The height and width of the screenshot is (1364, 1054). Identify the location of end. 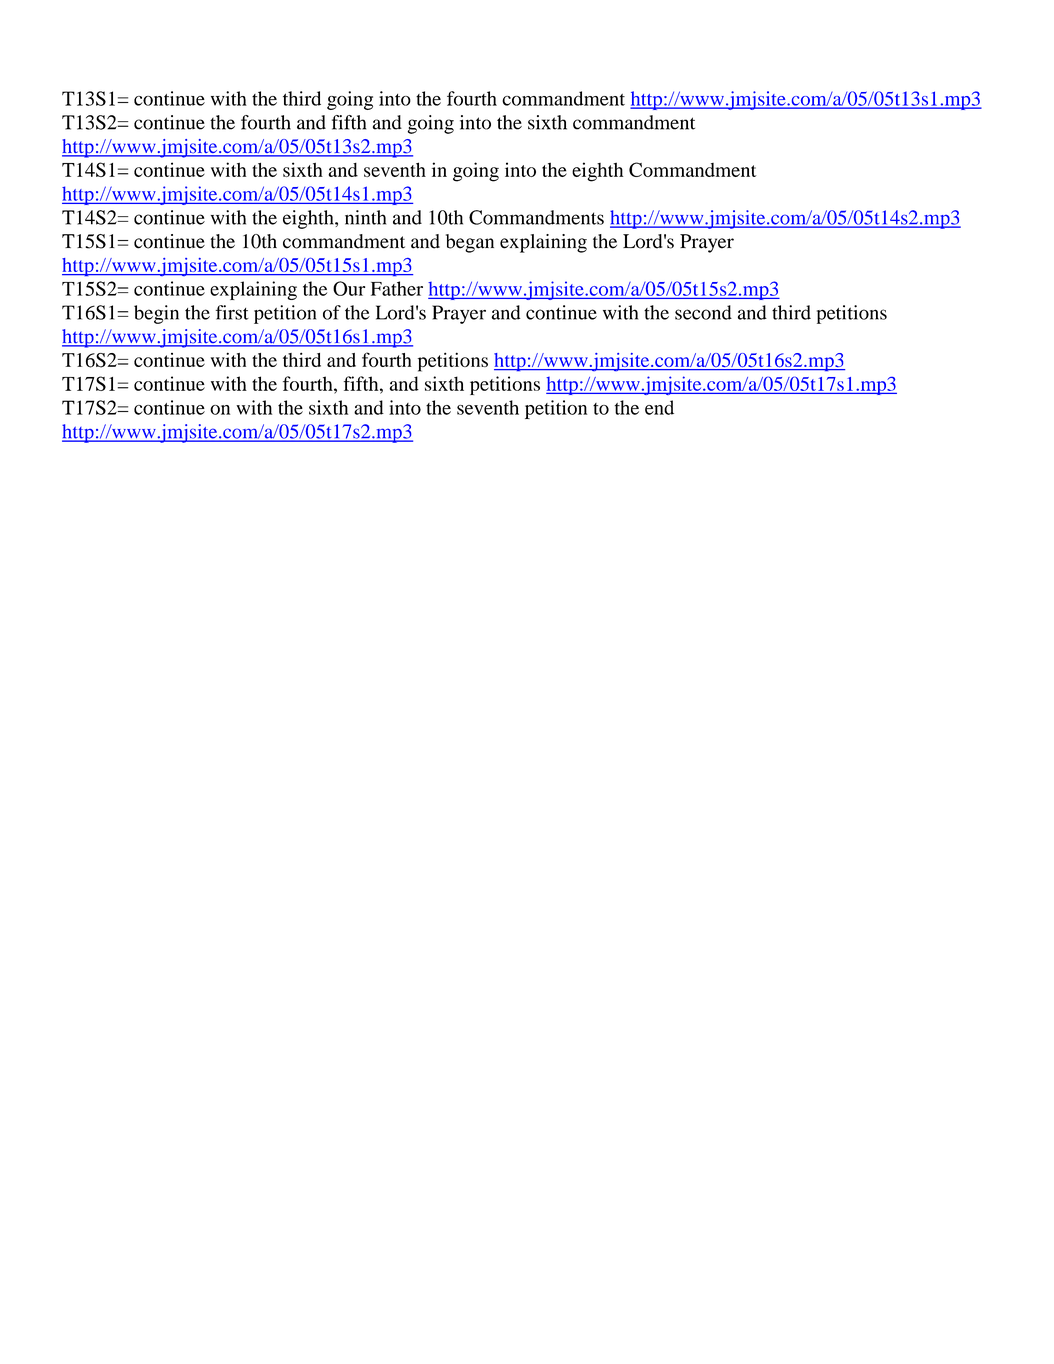
(659, 407).
